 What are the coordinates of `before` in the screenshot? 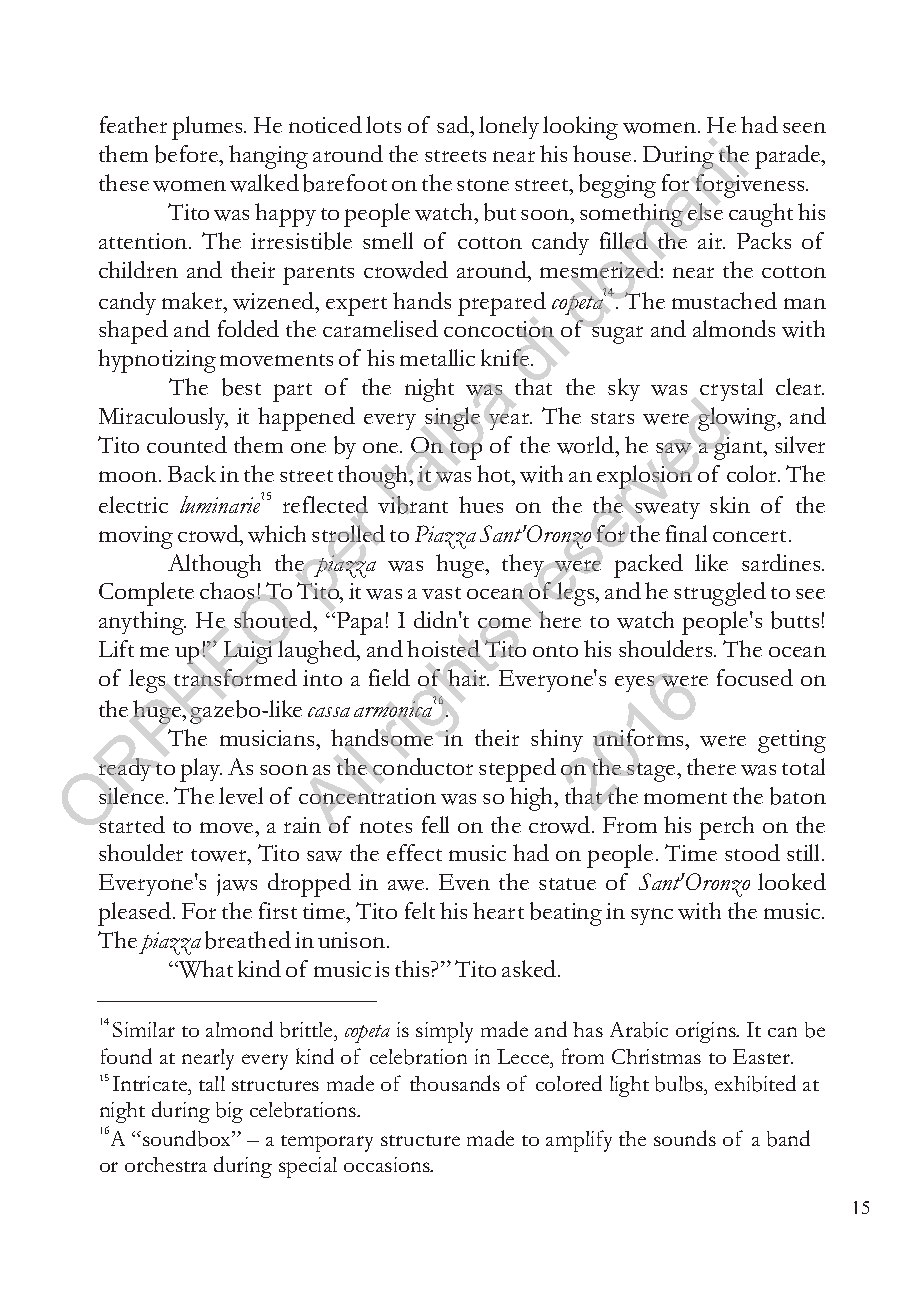 It's located at (188, 155).
